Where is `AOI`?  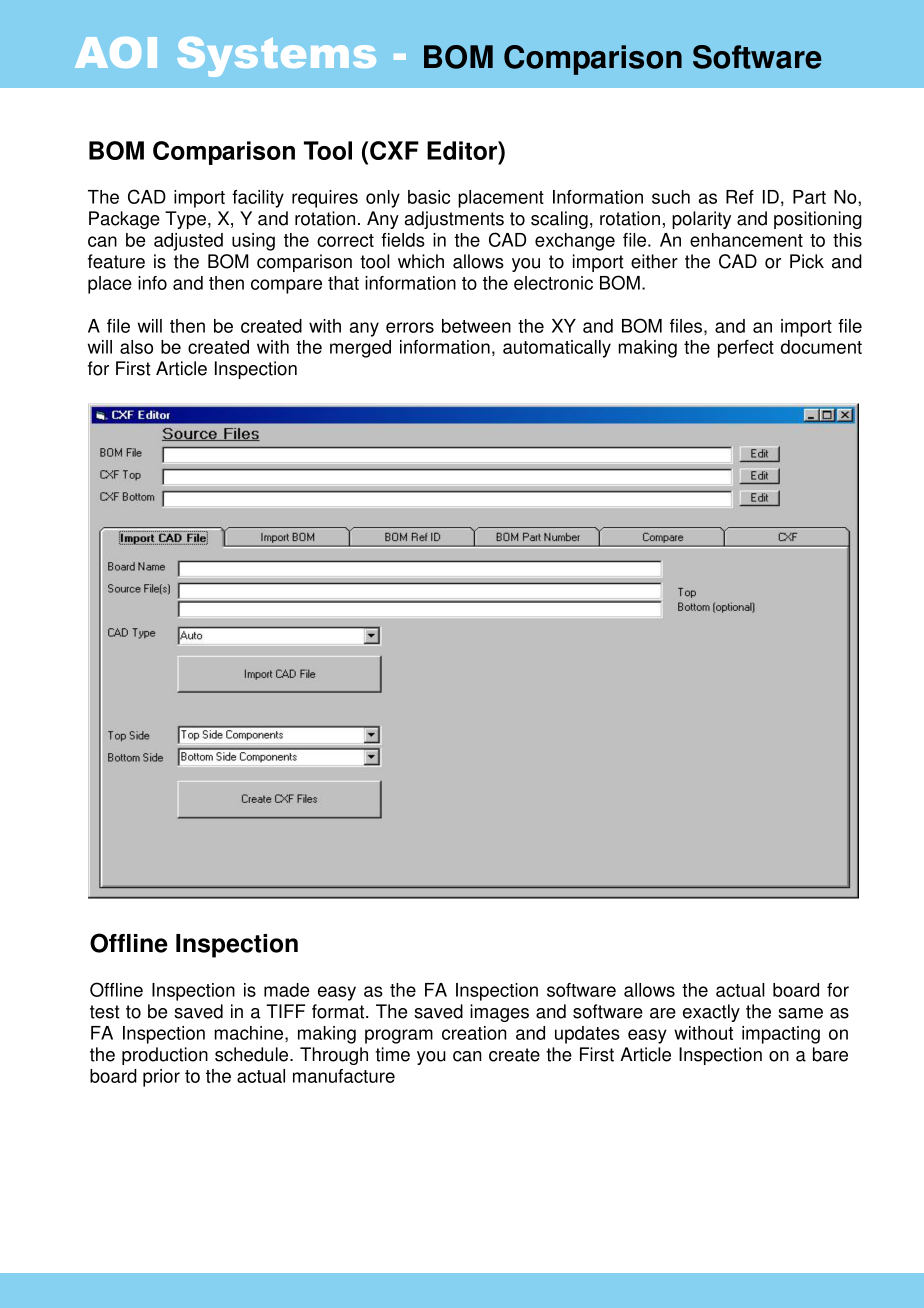 AOI is located at coordinates (116, 52).
